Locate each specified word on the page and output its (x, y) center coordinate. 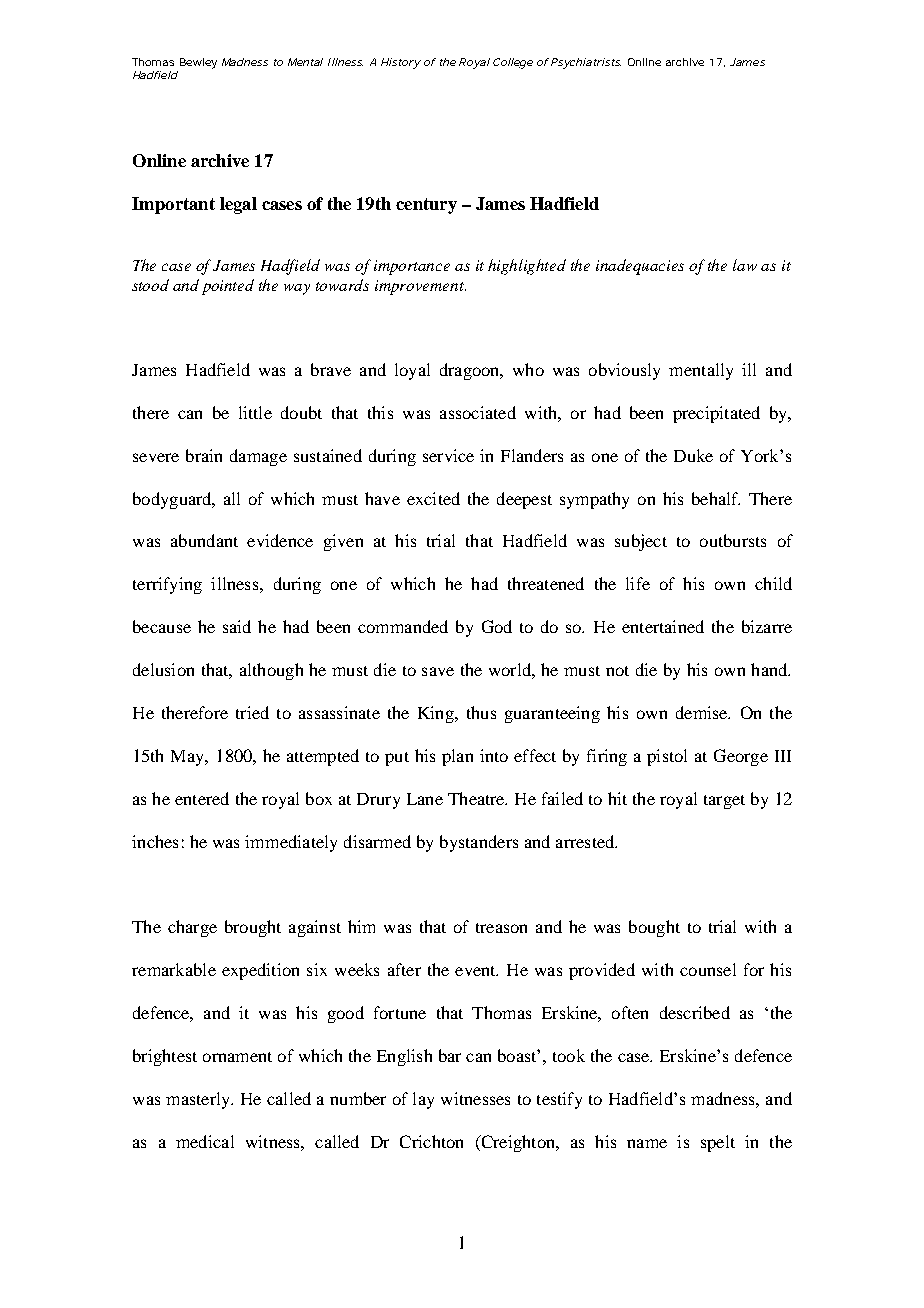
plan (457, 757)
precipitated (716, 414)
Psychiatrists (586, 63)
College (513, 63)
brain (204, 455)
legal (238, 205)
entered (202, 798)
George (741, 757)
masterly (199, 1100)
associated (478, 412)
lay (423, 1100)
